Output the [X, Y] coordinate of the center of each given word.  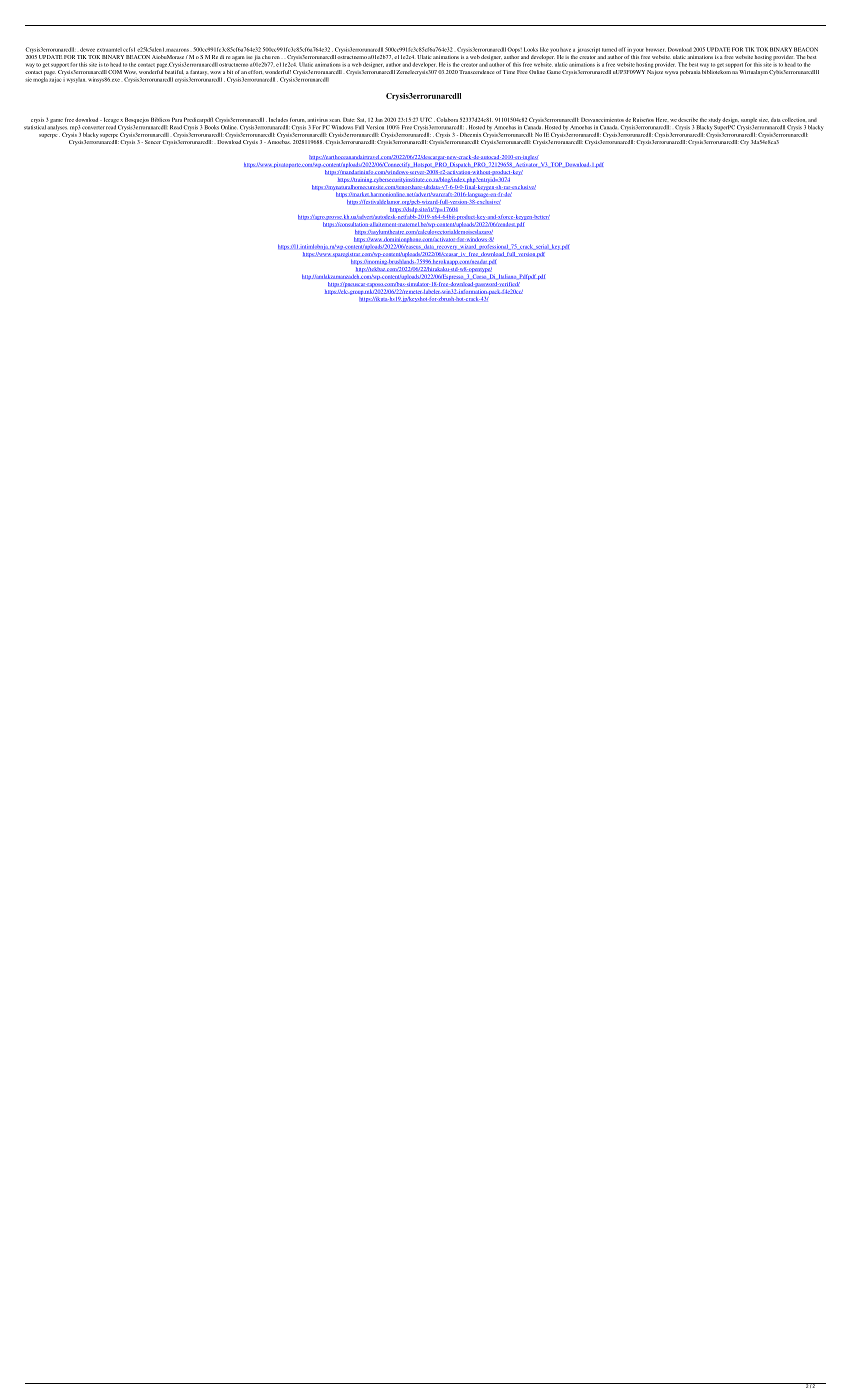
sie [28, 79]
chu [266, 57]
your [638, 51]
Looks [531, 49]
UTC [426, 119]
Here [662, 119]
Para [177, 119]
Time [509, 72]
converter [93, 128]
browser [656, 49]
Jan [379, 119]
